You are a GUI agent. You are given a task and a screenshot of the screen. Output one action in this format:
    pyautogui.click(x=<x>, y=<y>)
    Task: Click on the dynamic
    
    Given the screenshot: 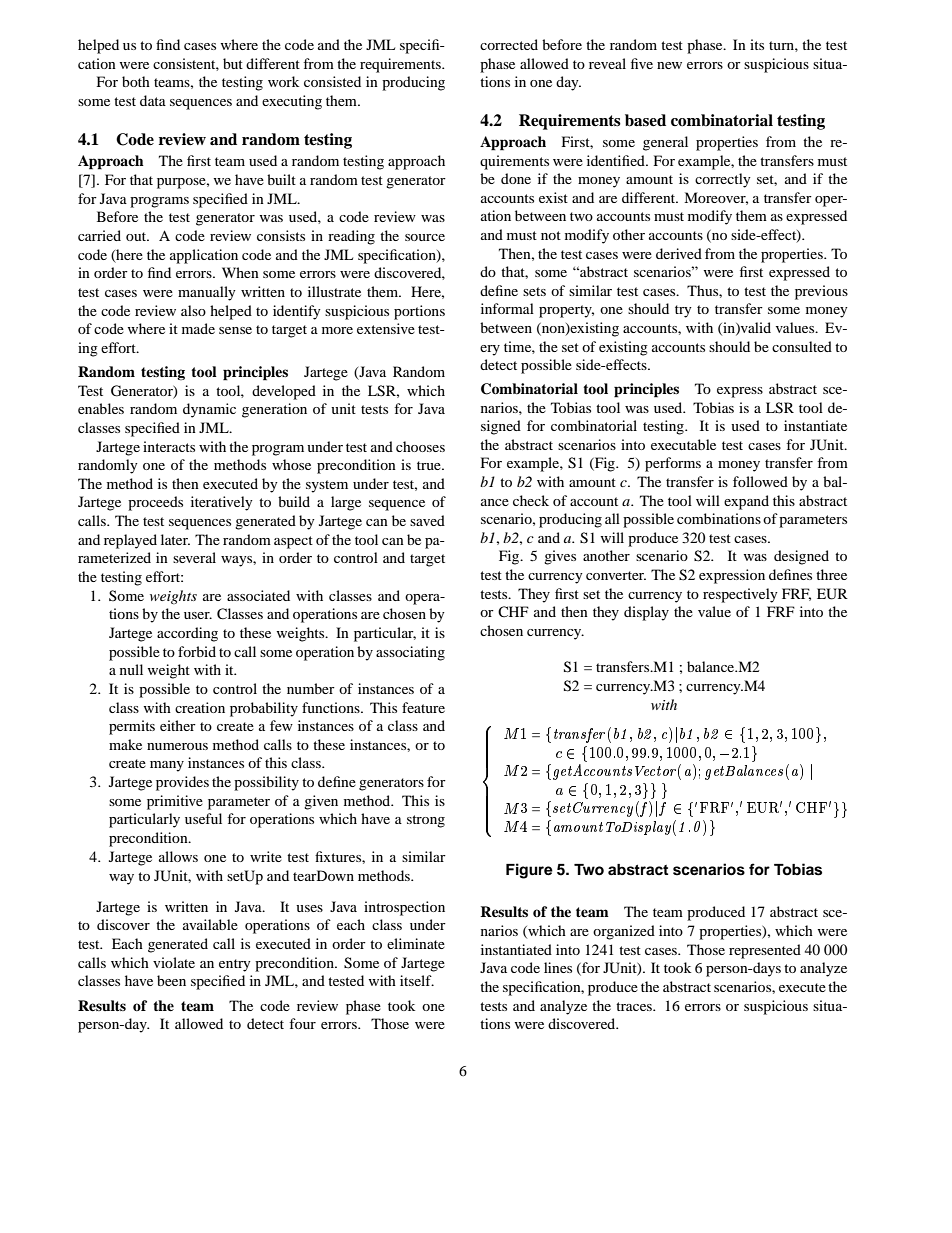 What is the action you would take?
    pyautogui.click(x=209, y=410)
